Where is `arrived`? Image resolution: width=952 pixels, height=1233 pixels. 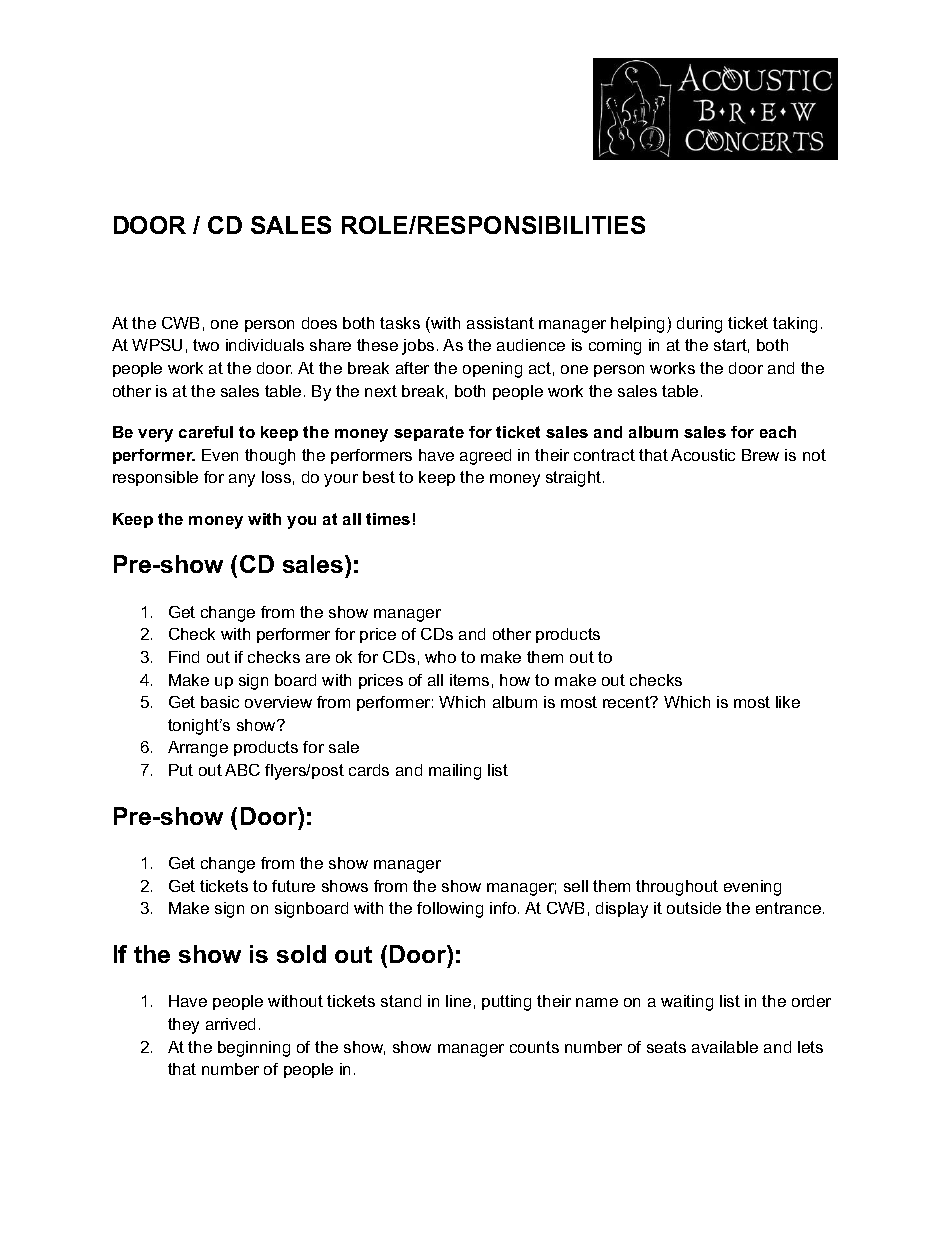 arrived is located at coordinates (230, 1024).
